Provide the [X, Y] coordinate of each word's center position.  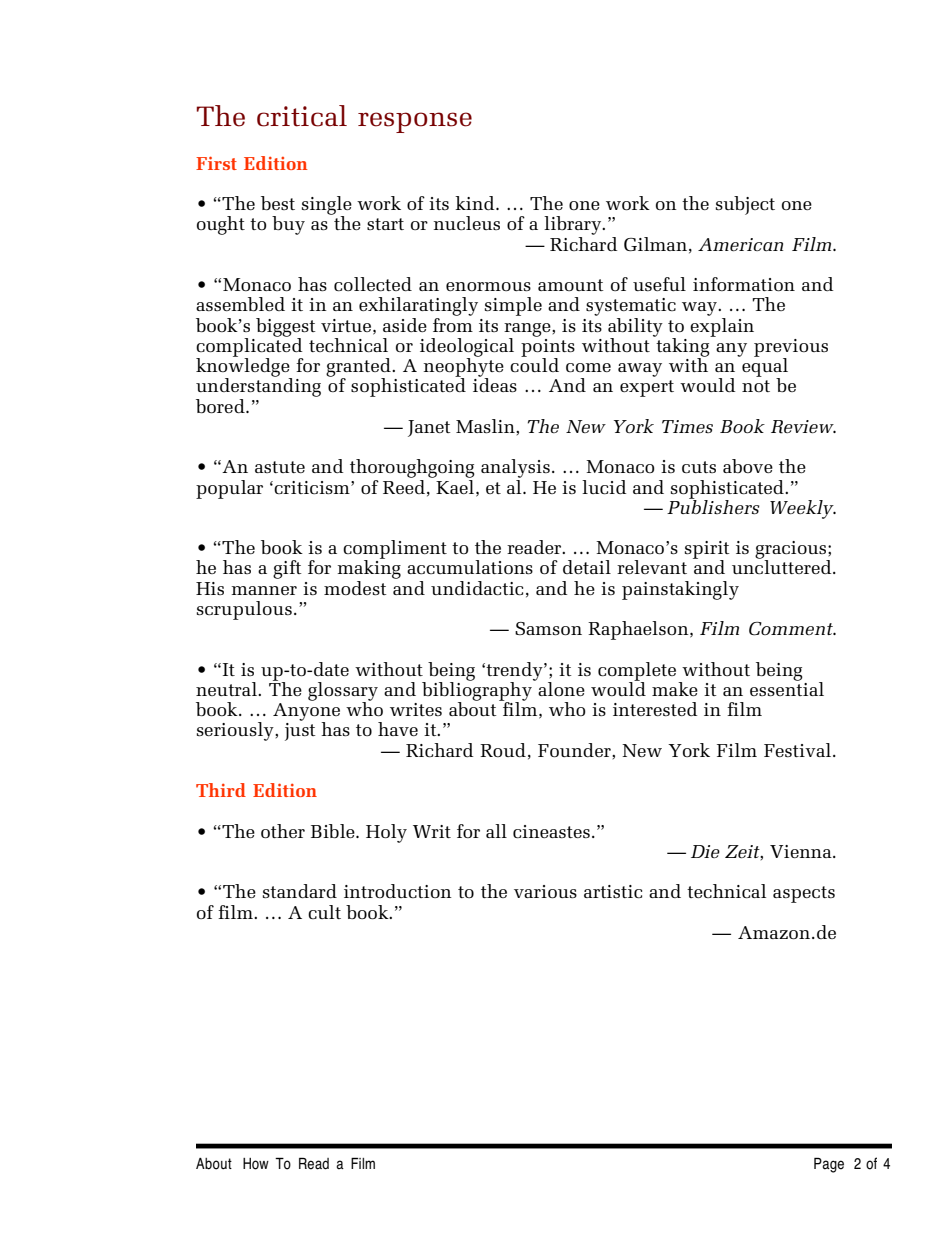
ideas [495, 384]
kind [476, 203]
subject [745, 205]
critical [302, 116]
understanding [258, 386]
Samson [548, 628]
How [256, 1164]
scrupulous [244, 610]
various [545, 891]
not [756, 386]
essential [787, 688]
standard [300, 891]
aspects [804, 894]
